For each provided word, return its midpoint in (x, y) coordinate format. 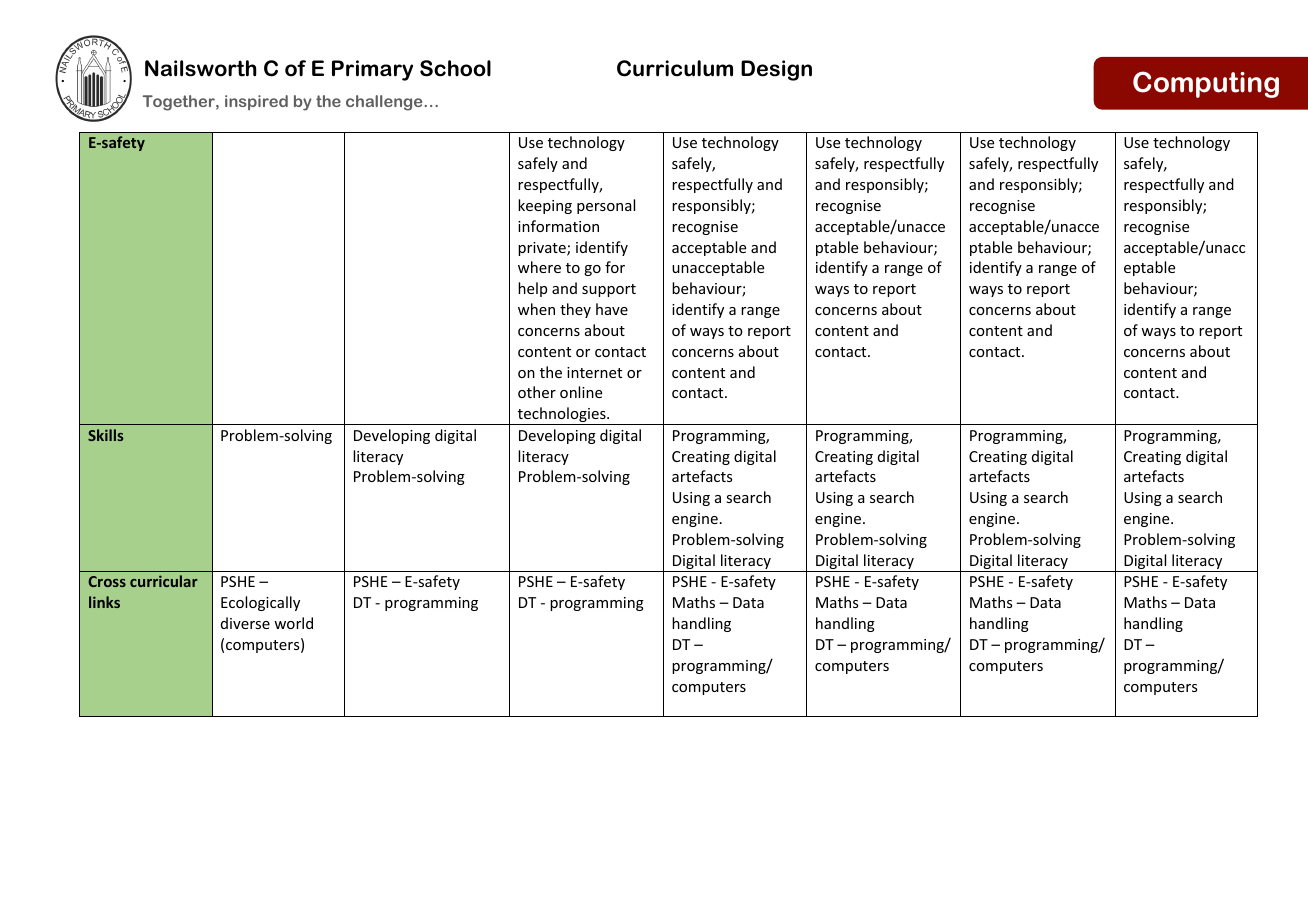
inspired (256, 102)
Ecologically (260, 603)
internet (594, 372)
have (612, 309)
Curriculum (675, 68)
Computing (1206, 84)
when (536, 309)
